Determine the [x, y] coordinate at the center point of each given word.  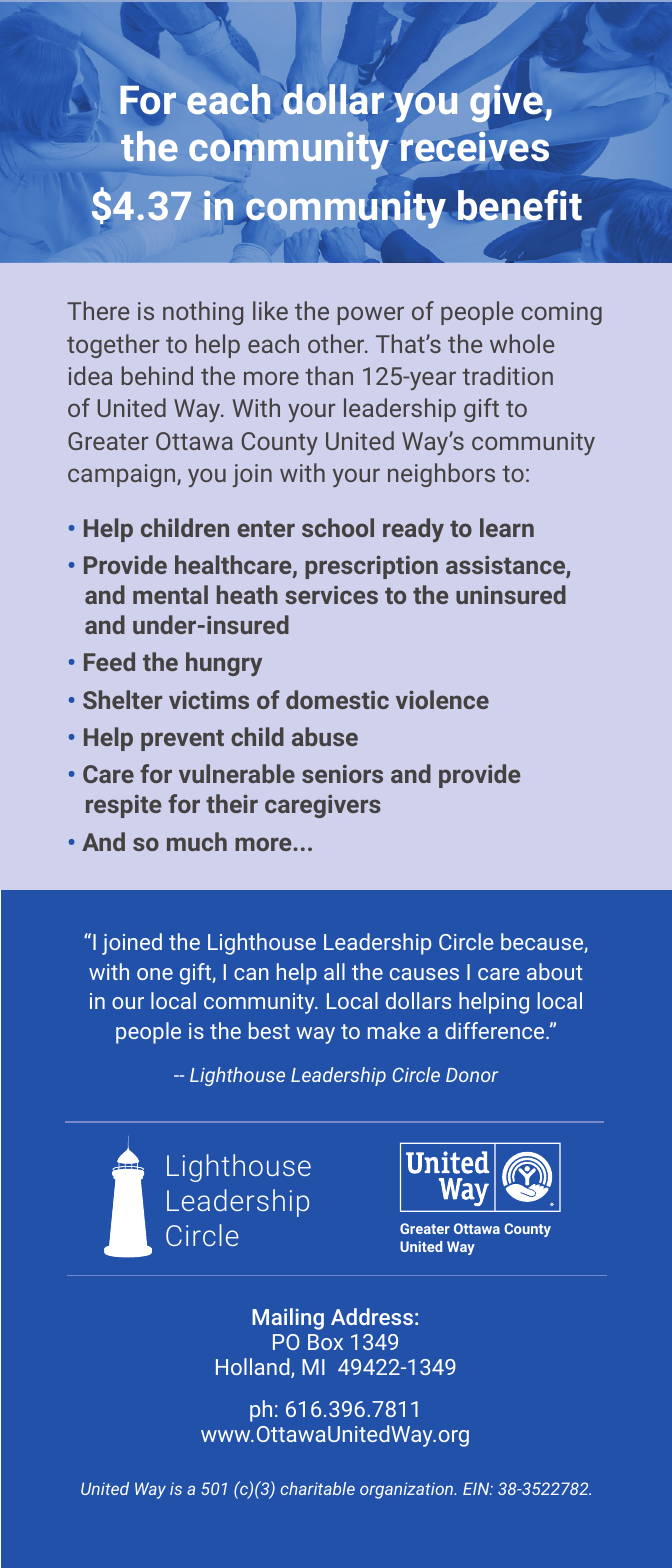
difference [496, 1030]
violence [442, 699]
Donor [472, 1075]
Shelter [122, 699]
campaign [123, 475]
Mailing [288, 1319]
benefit [520, 207]
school [338, 527]
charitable [318, 1488]
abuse [325, 736]
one [155, 974]
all [334, 971]
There [98, 310]
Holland [254, 1368]
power [371, 315]
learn [507, 527]
